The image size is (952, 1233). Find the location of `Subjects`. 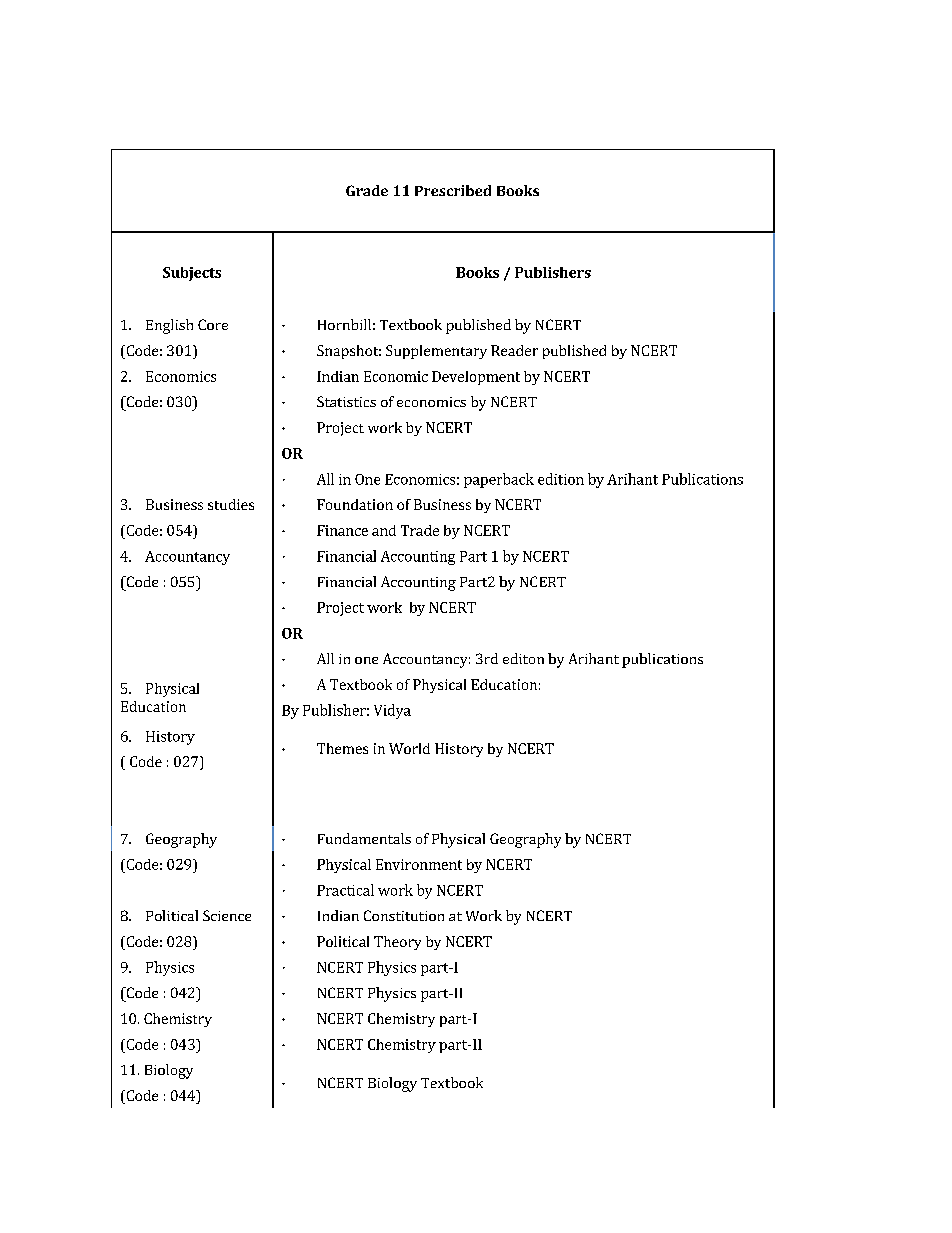

Subjects is located at coordinates (192, 274).
